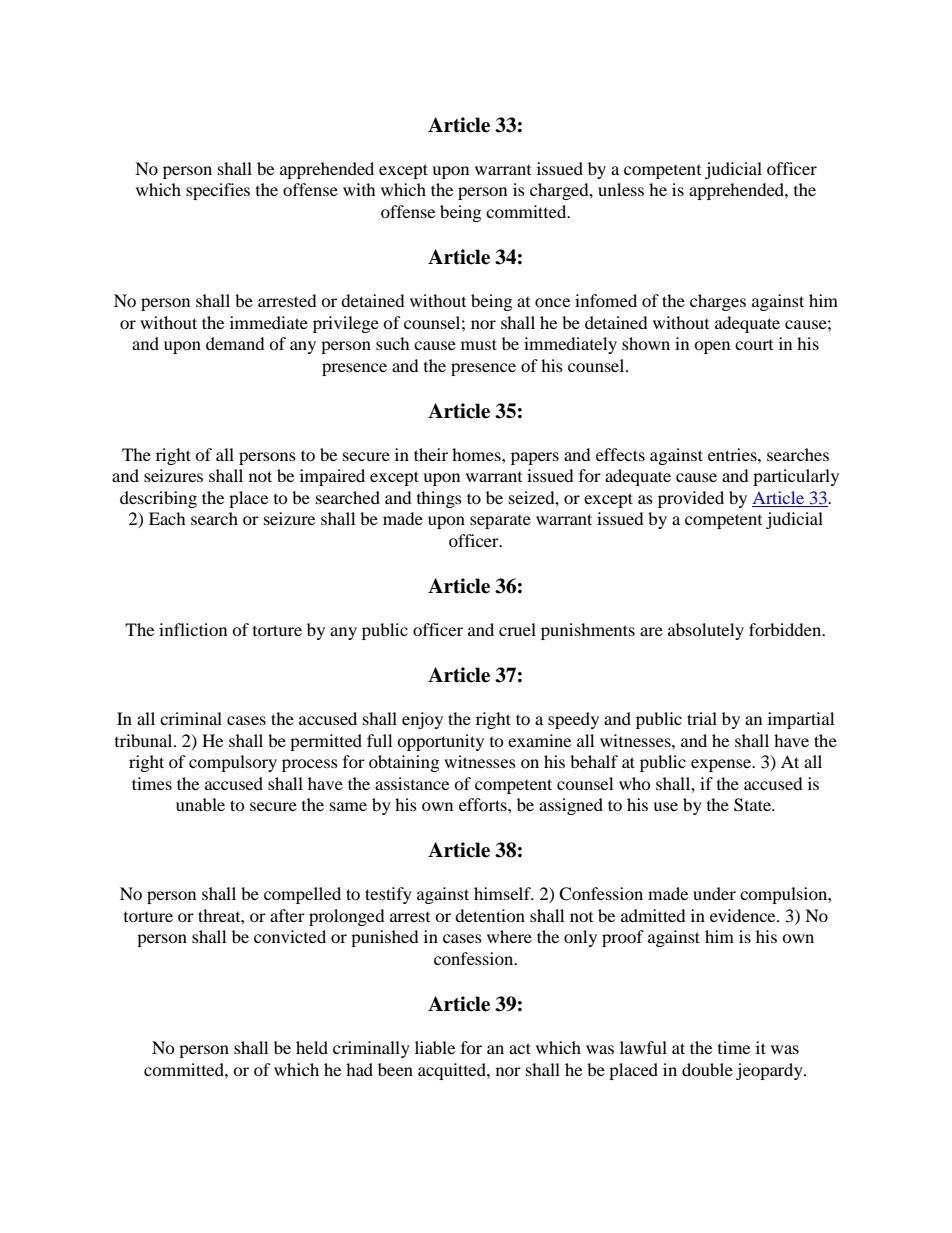 Image resolution: width=952 pixels, height=1233 pixels. What do you see at coordinates (621, 189) in the page?
I see `unless` at bounding box center [621, 189].
